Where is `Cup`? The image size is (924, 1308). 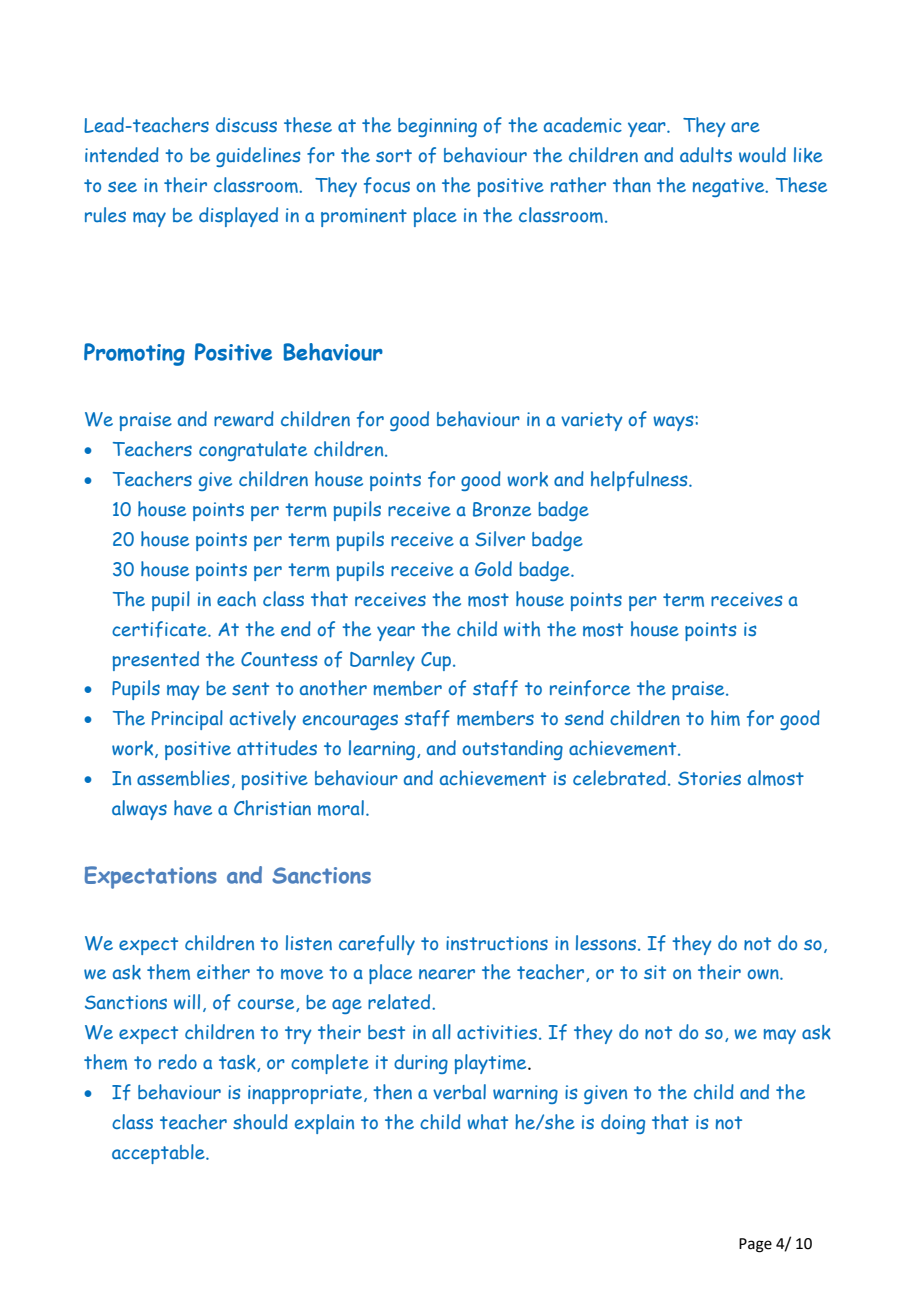 Cup is located at coordinates (436, 661).
